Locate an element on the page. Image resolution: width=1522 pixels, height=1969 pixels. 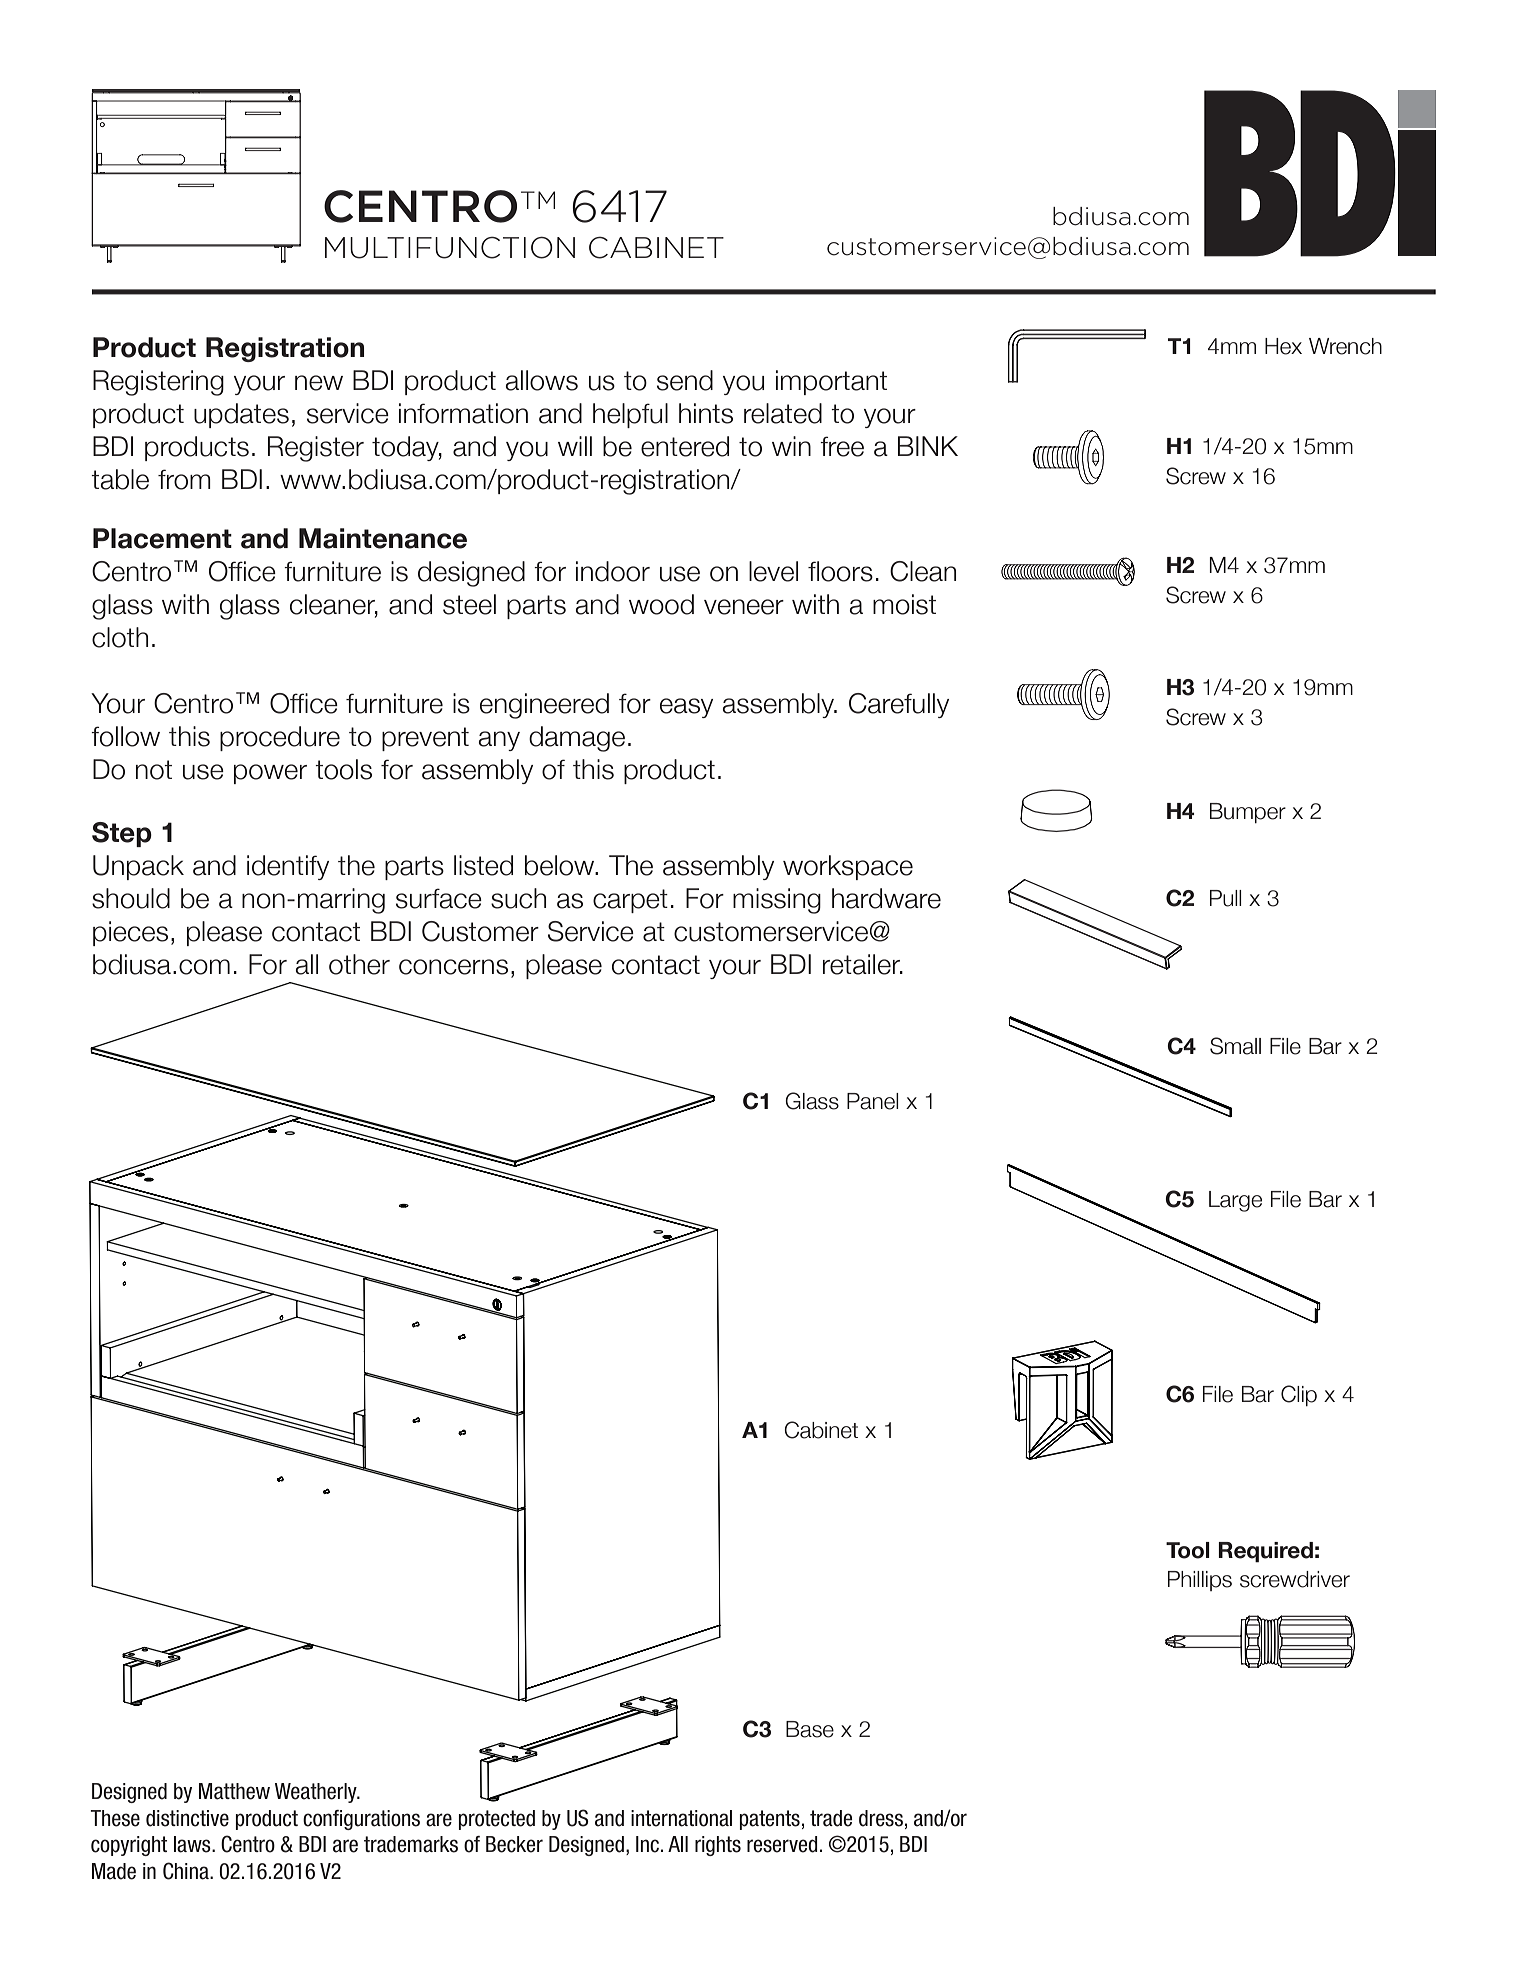
other is located at coordinates (359, 964).
